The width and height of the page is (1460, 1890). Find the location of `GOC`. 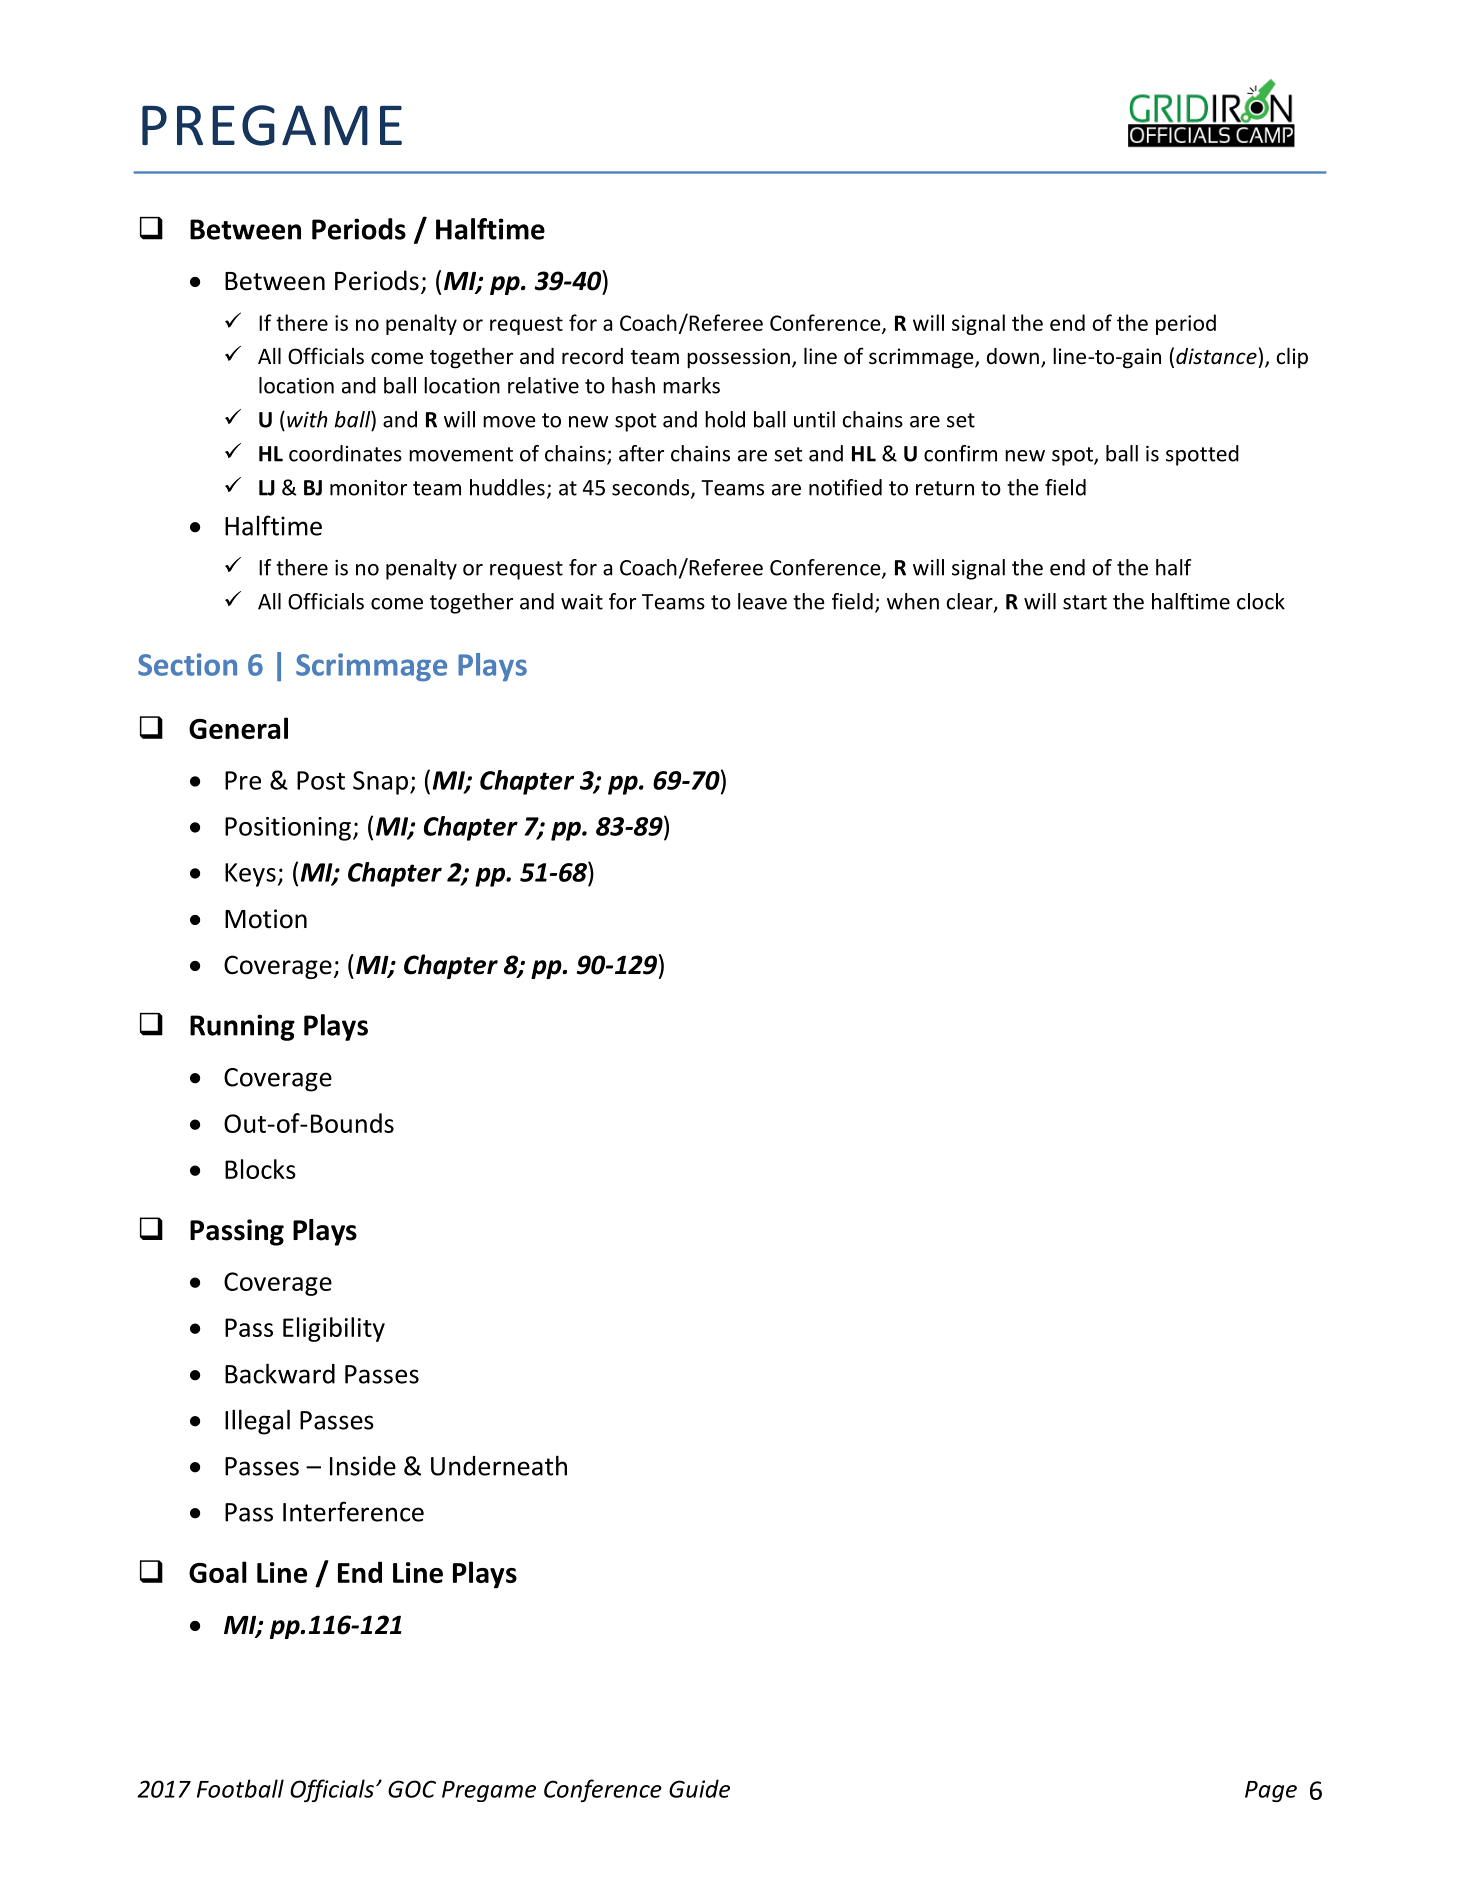

GOC is located at coordinates (412, 1789).
